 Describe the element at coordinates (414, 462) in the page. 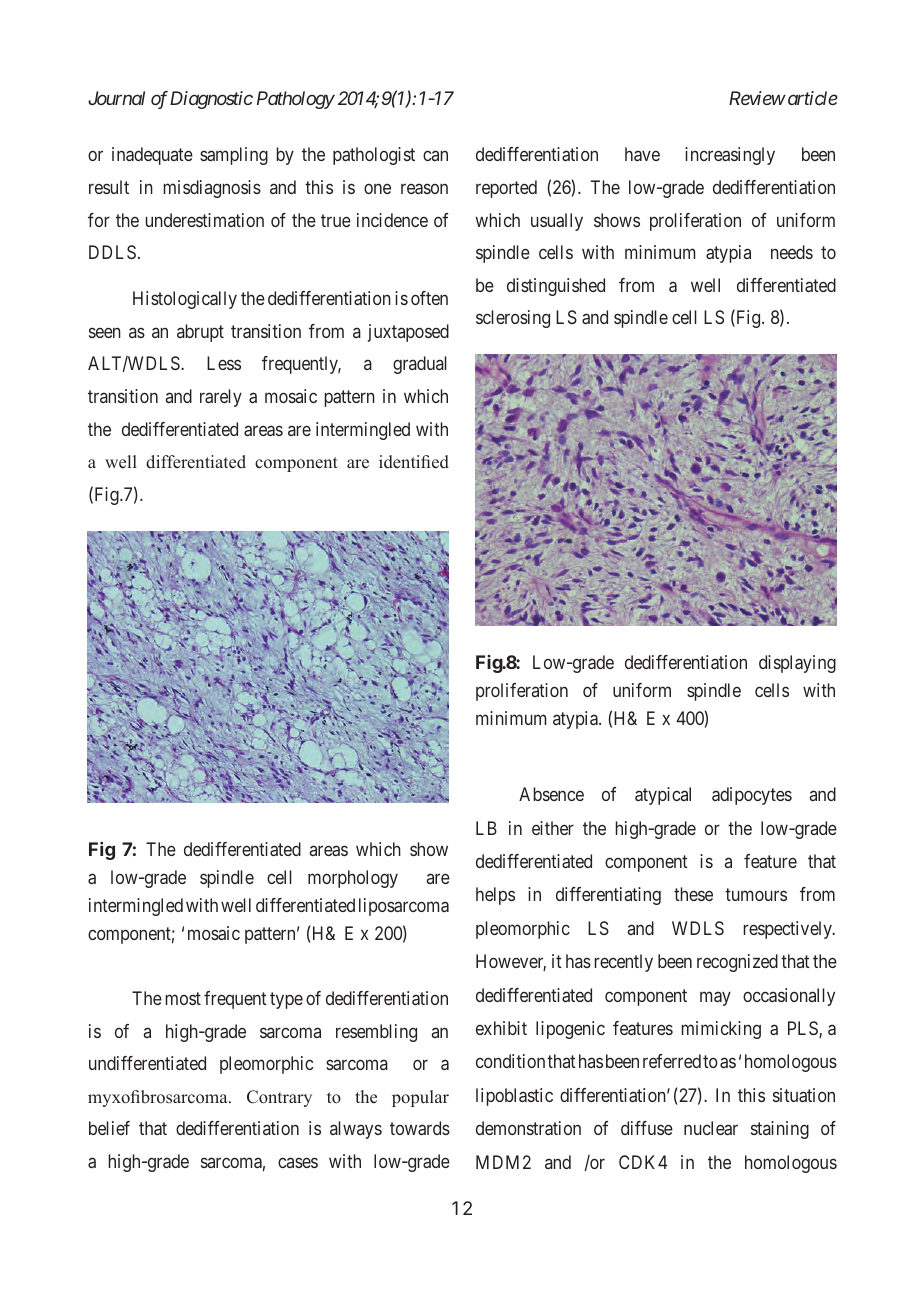

I see `identified` at that location.
